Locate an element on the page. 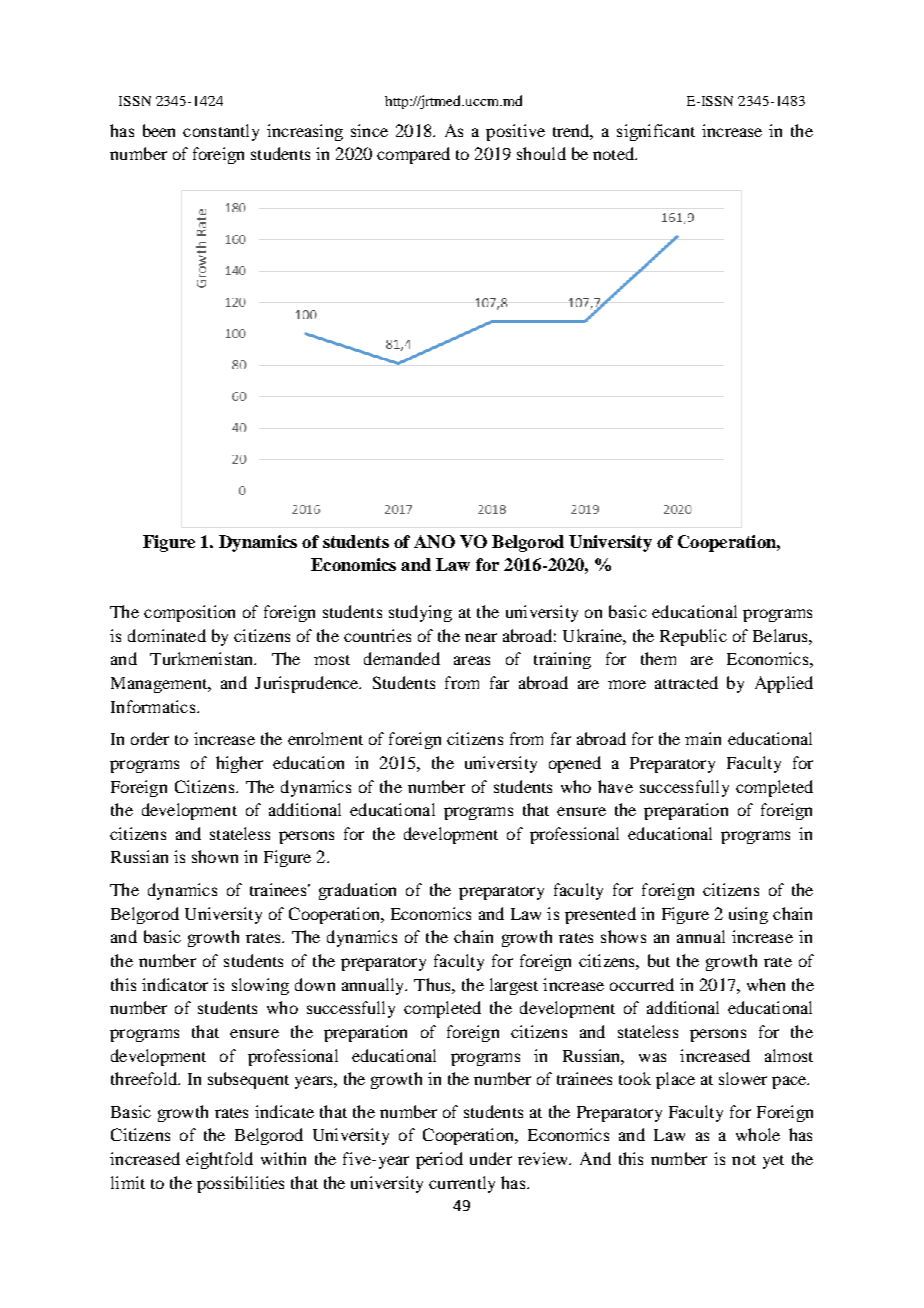  eightfold is located at coordinates (219, 1160).
